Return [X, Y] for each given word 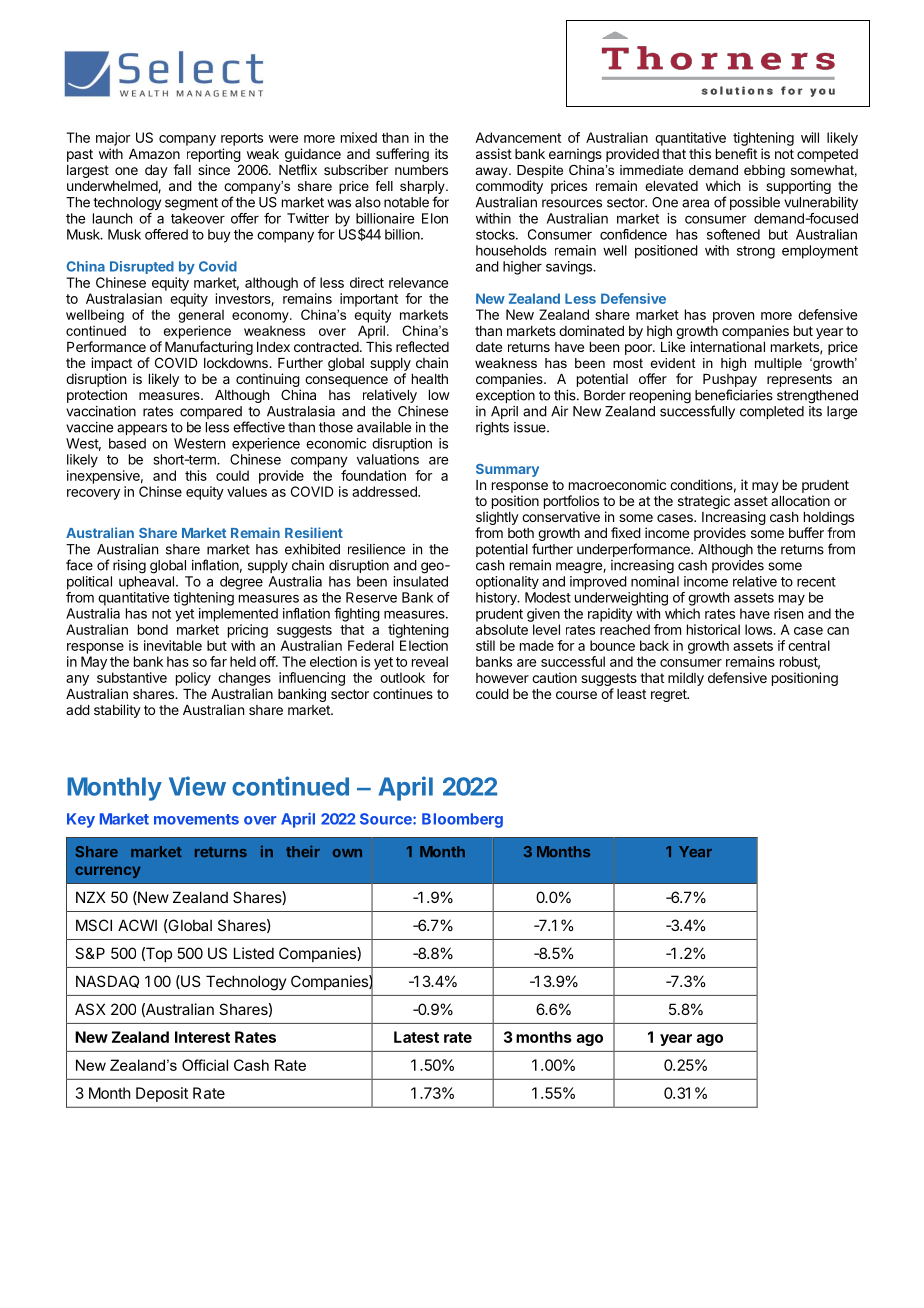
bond [153, 629]
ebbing [764, 171]
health [430, 379]
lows [759, 629]
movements [196, 819]
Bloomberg [462, 820]
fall [182, 169]
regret [670, 695]
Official [205, 1065]
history [497, 598]
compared [211, 412]
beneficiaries [734, 395]
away [493, 172]
